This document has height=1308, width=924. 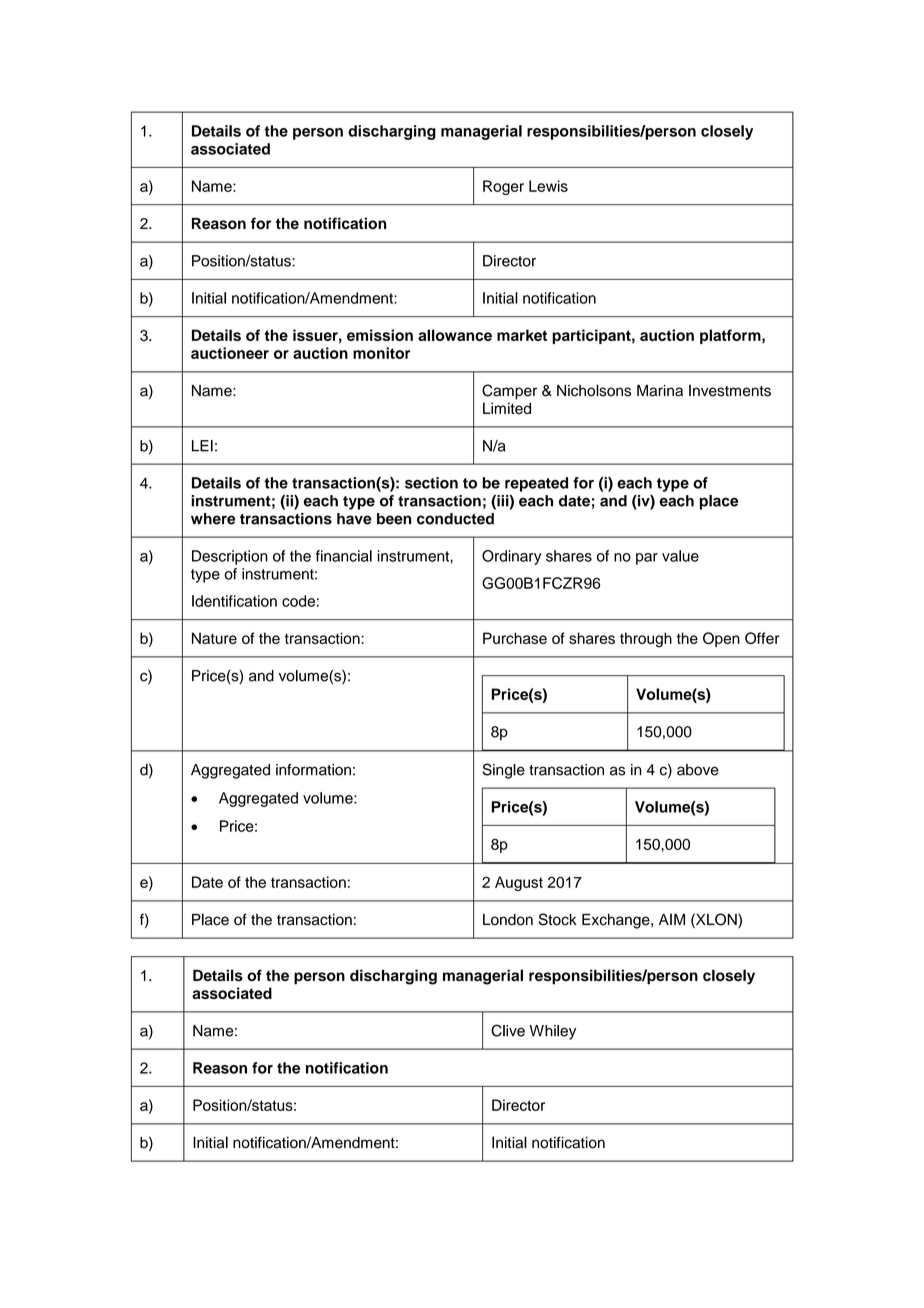 I want to click on Clive, so click(x=508, y=1030).
